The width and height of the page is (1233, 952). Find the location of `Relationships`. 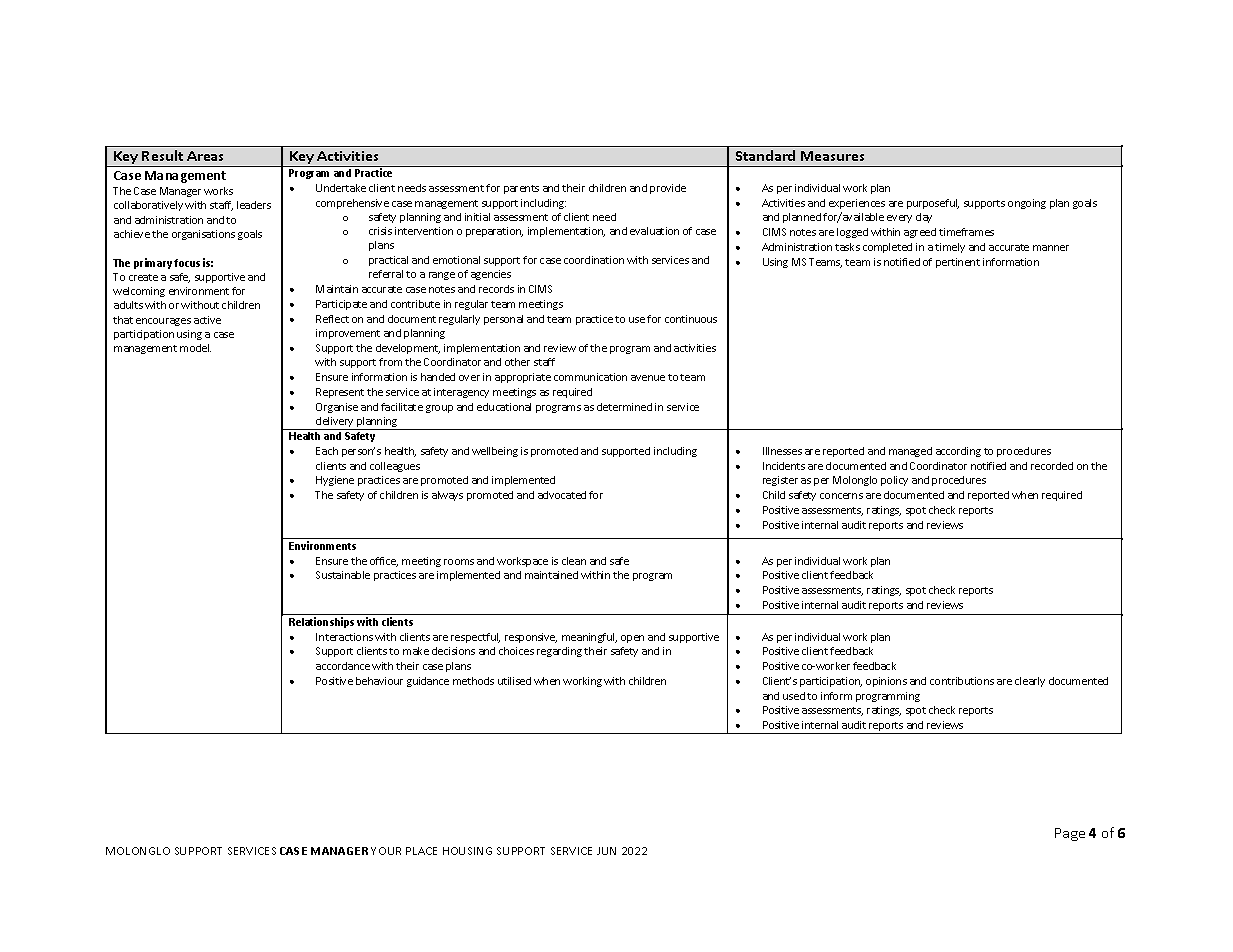

Relationships is located at coordinates (321, 622).
